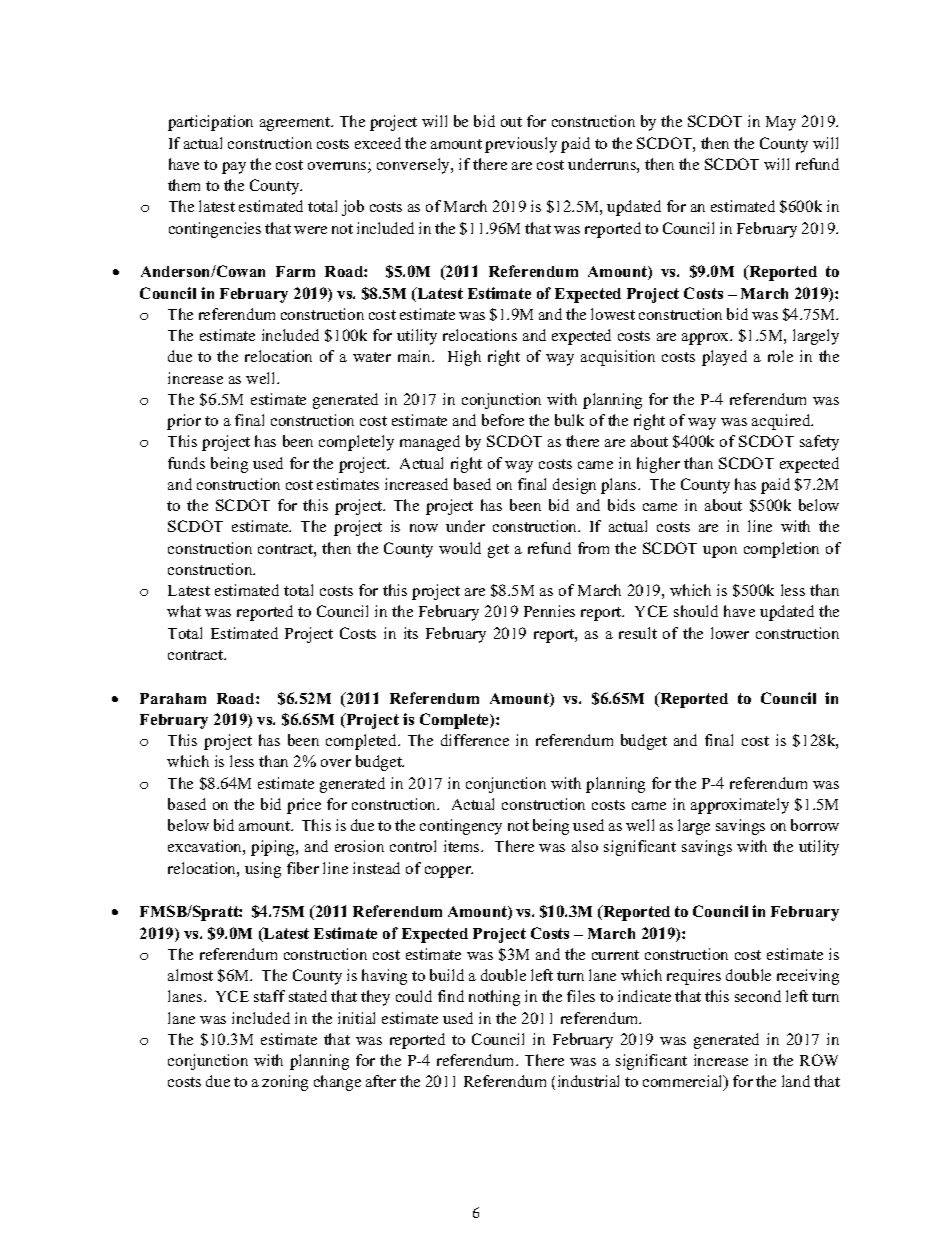 This document has height=1233, width=952. Describe the element at coordinates (549, 611) in the document. I see `Pennies` at that location.
